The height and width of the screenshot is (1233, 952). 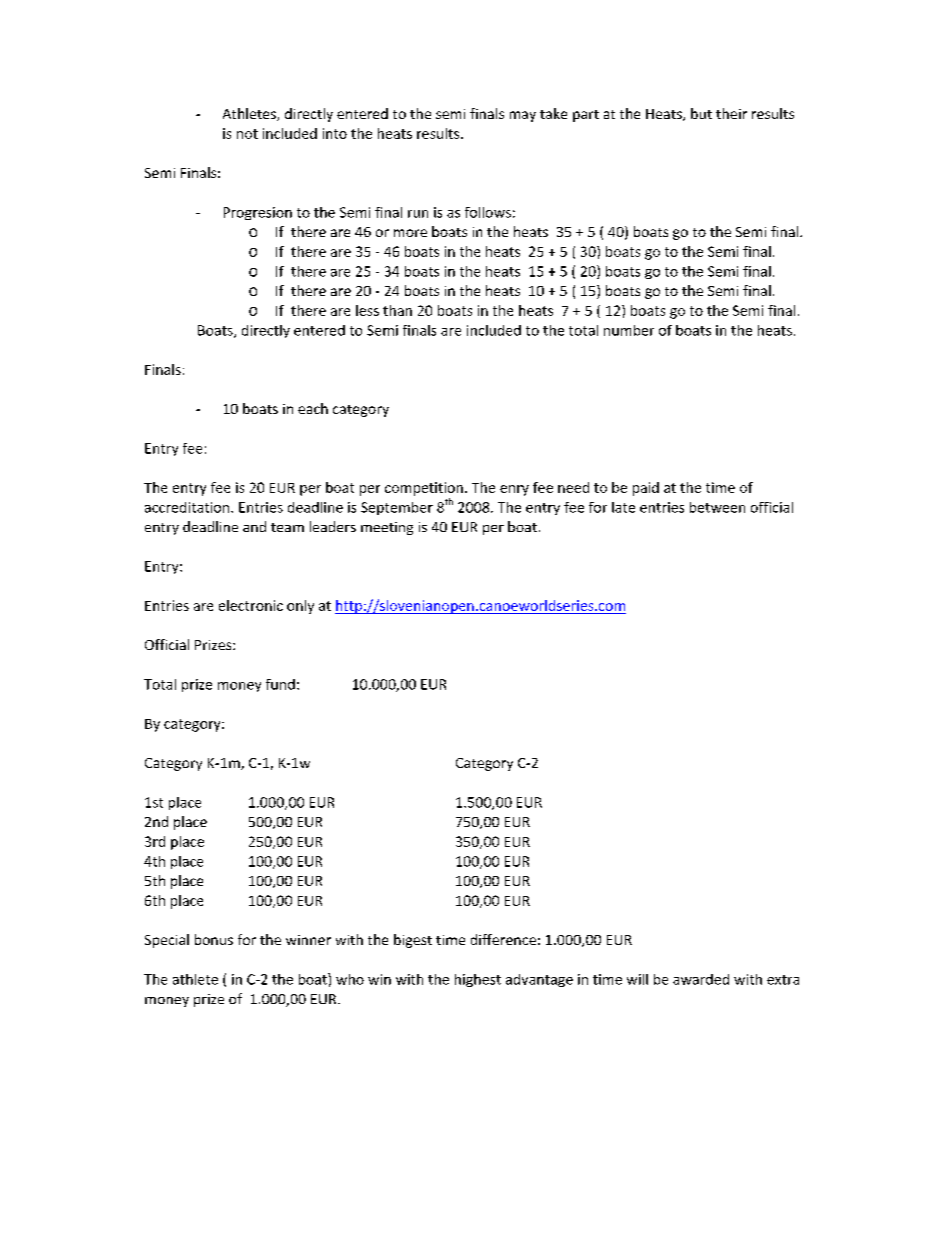 I want to click on competition, so click(x=424, y=489).
